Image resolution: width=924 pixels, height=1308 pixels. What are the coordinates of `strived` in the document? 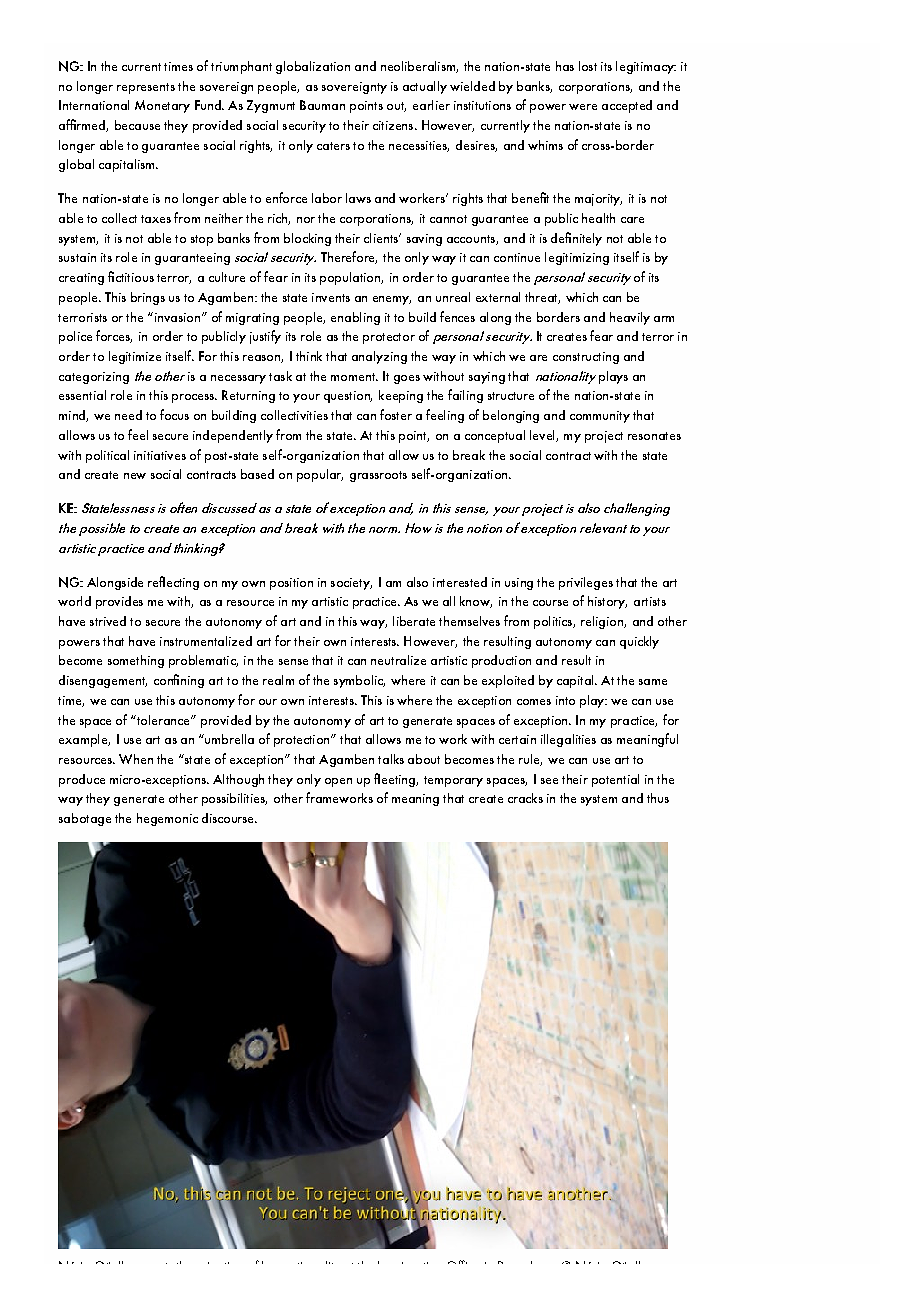 It's located at (108, 621).
